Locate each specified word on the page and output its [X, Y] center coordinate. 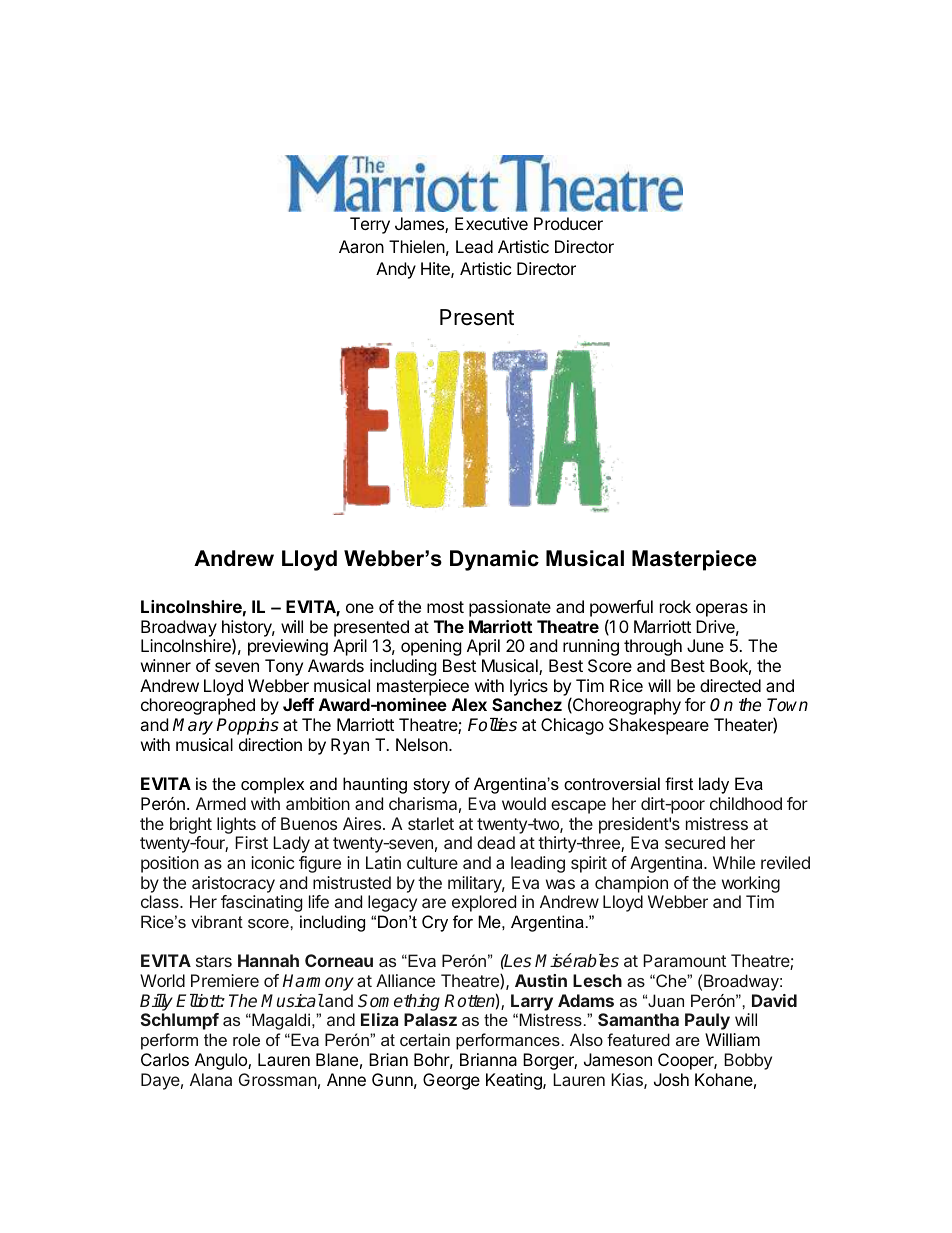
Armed [221, 803]
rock [675, 606]
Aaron [361, 246]
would [524, 803]
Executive [491, 223]
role [246, 1039]
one [360, 608]
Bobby [748, 1061]
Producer [568, 223]
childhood [746, 803]
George [451, 1081]
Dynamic [494, 560]
